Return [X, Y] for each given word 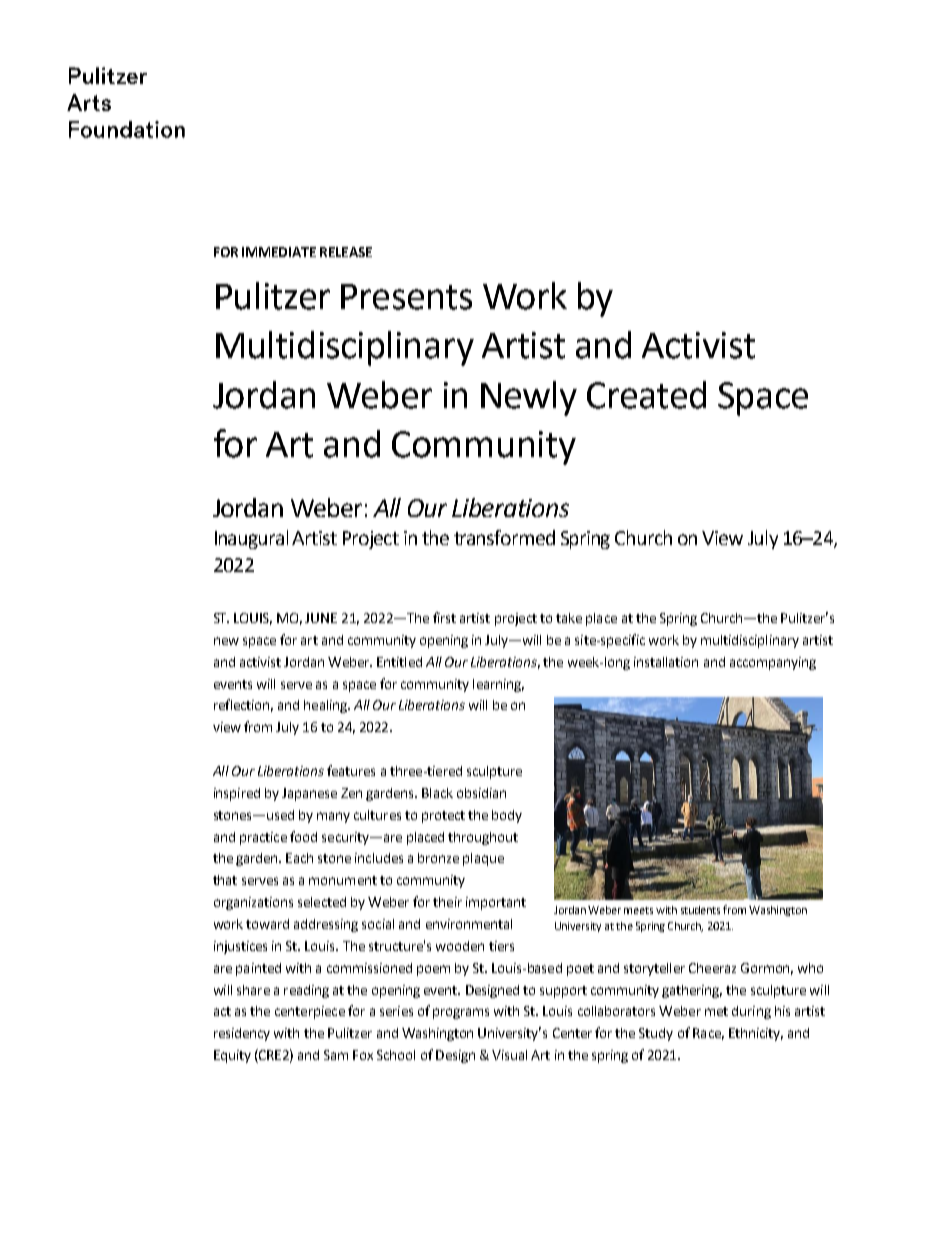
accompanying [773, 663]
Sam [336, 1055]
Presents [406, 297]
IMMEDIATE [279, 252]
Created [646, 395]
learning [498, 685]
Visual [509, 1055]
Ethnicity [756, 1034]
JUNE [321, 618]
